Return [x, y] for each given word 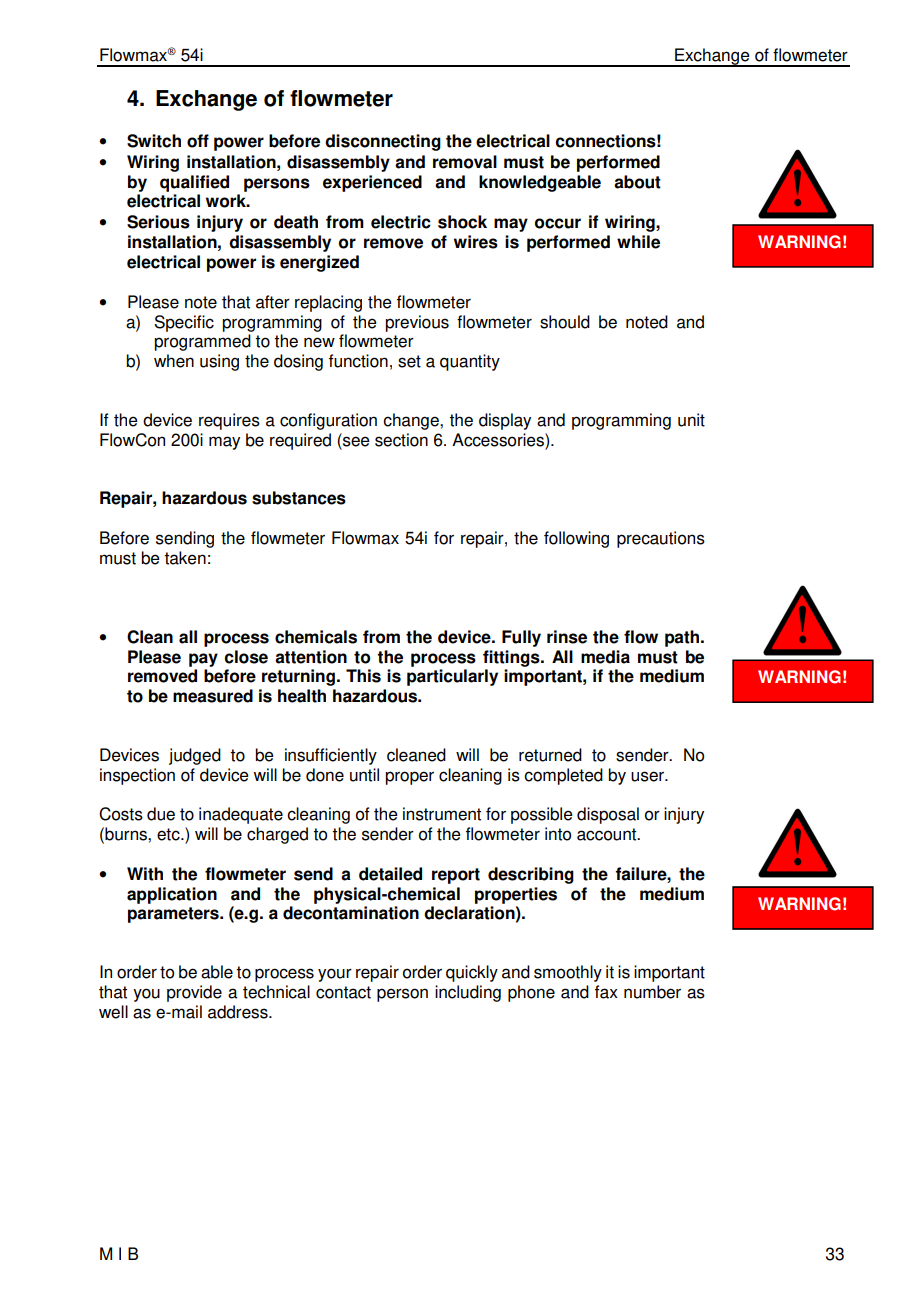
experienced [372, 183]
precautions [661, 539]
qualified [194, 183]
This [363, 676]
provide [194, 993]
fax [606, 992]
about [637, 182]
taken [185, 558]
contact [343, 992]
